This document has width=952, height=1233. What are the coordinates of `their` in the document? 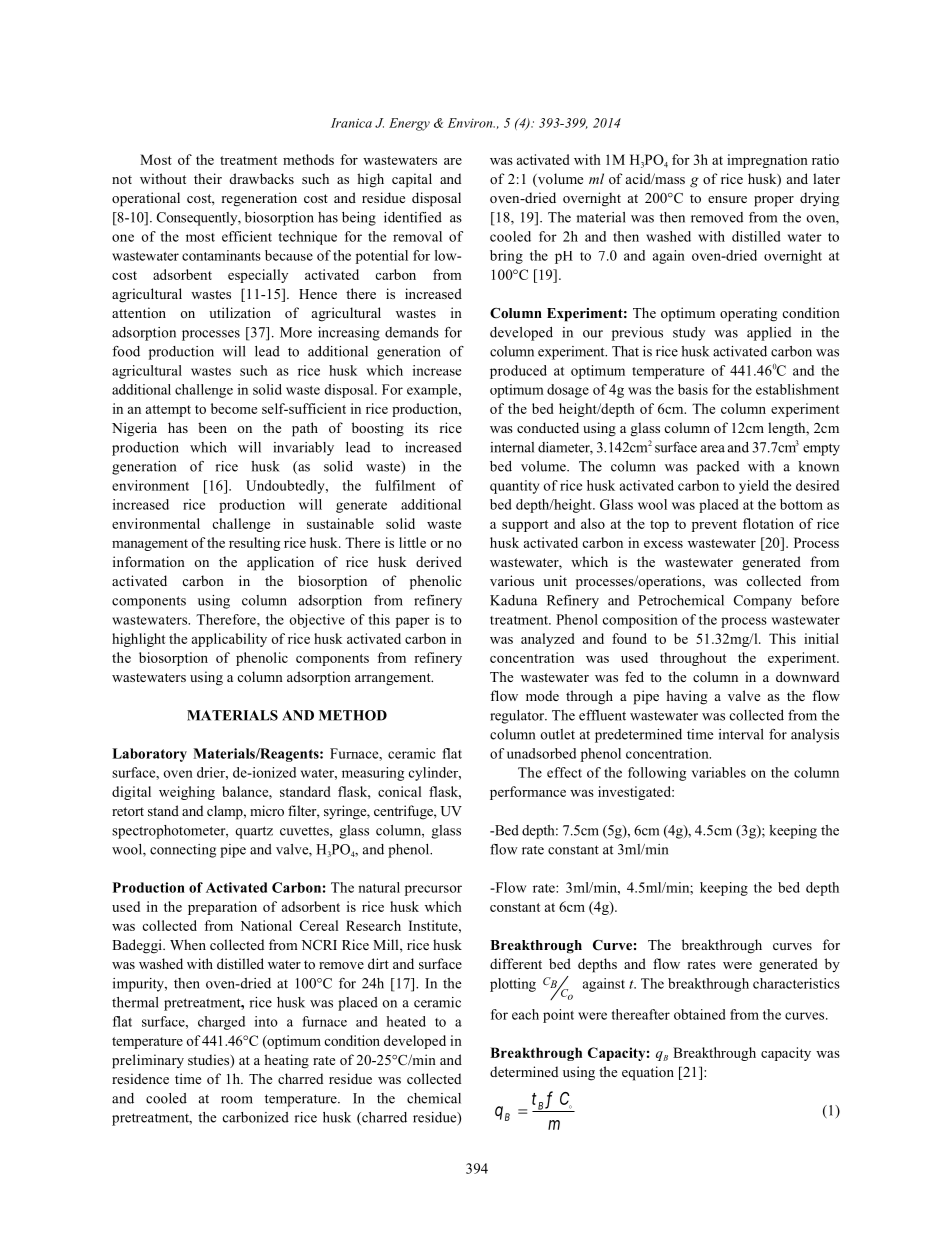 It's located at (208, 178).
